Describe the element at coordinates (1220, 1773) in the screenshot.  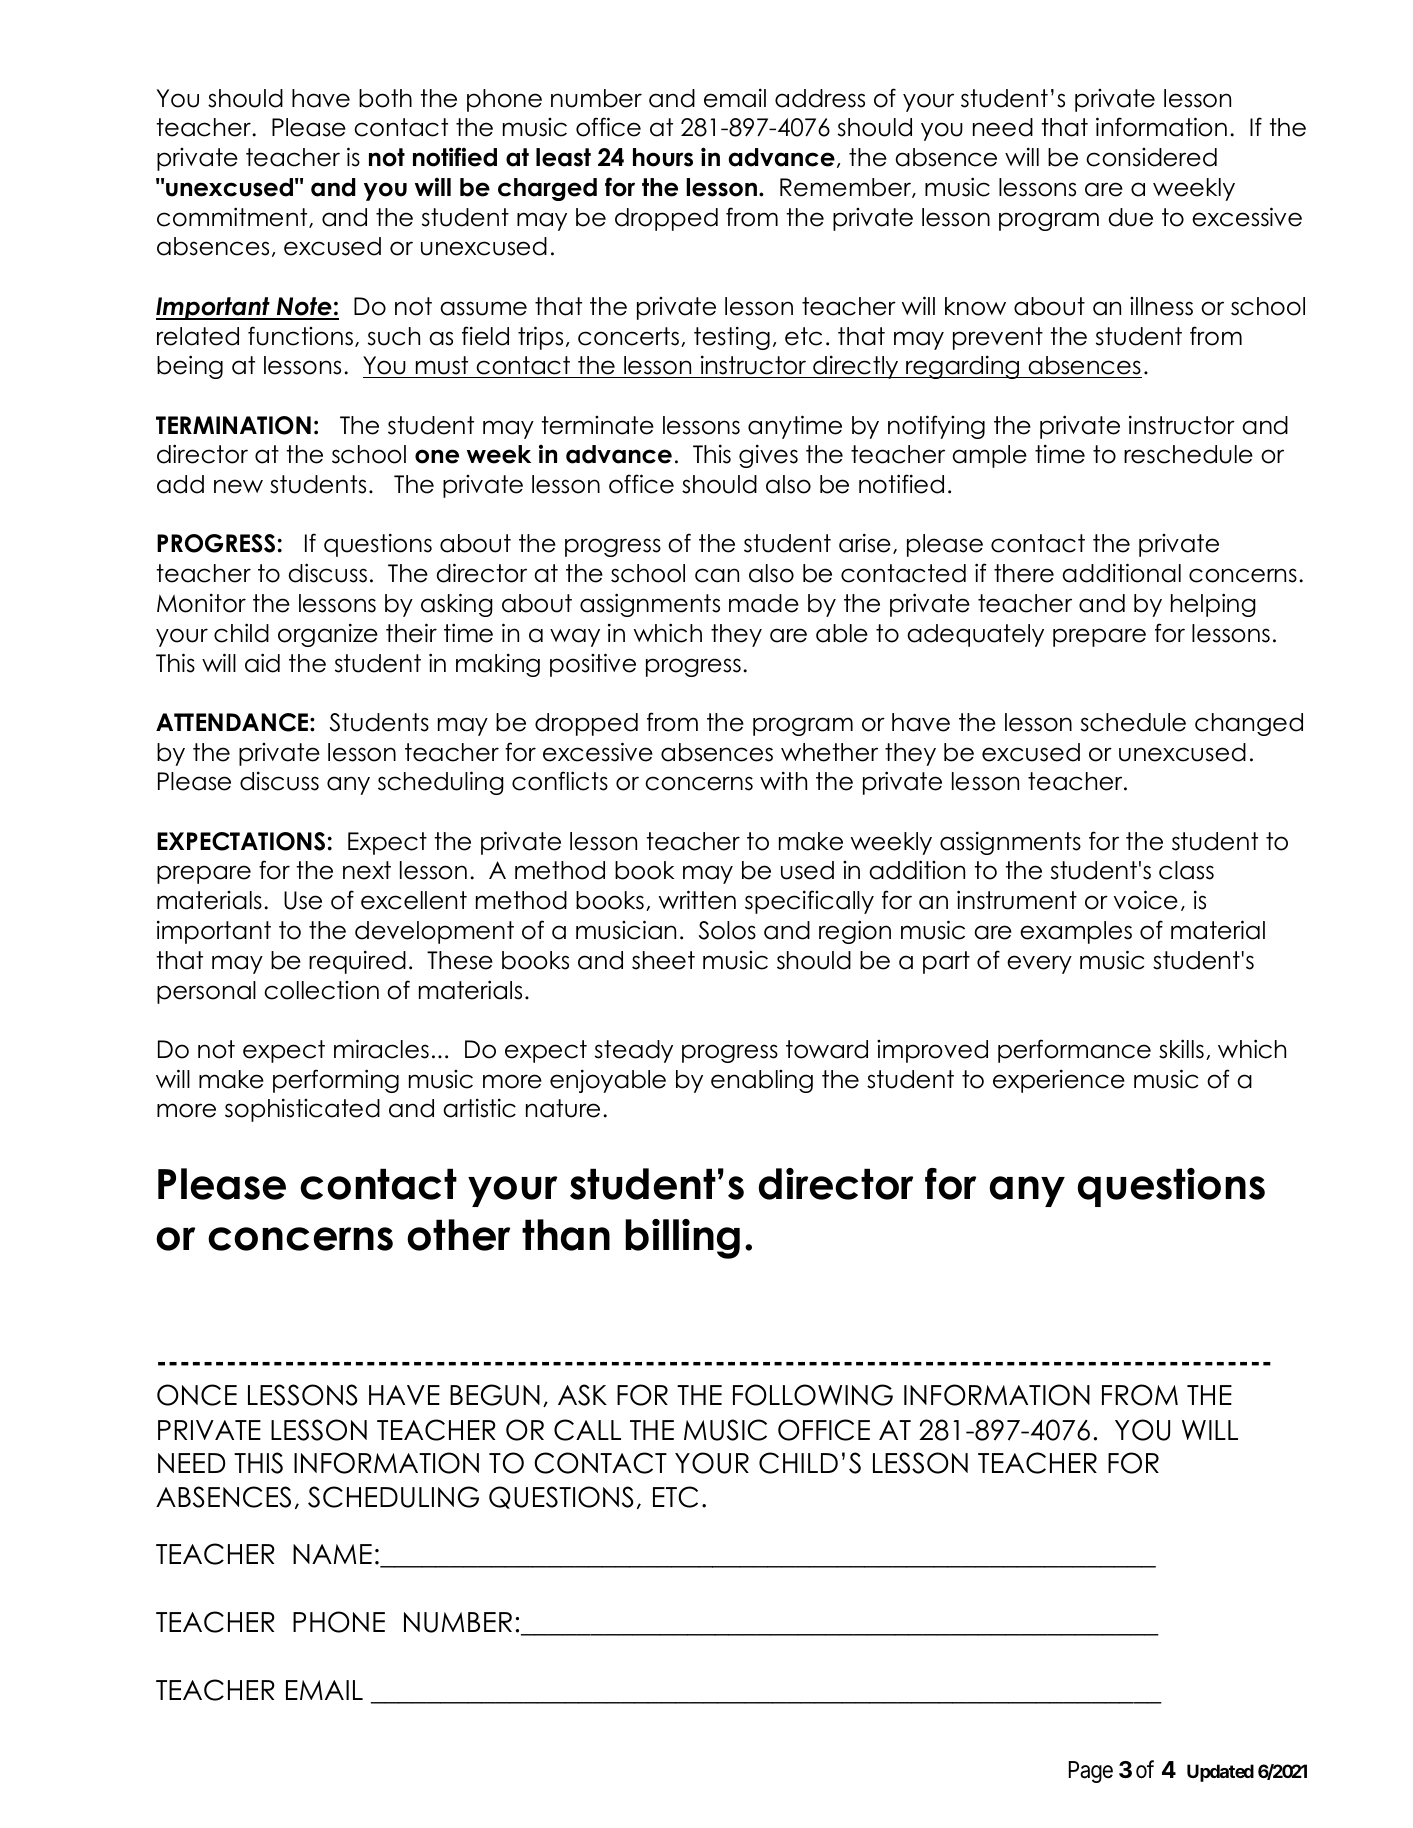
I see `Updated` at that location.
